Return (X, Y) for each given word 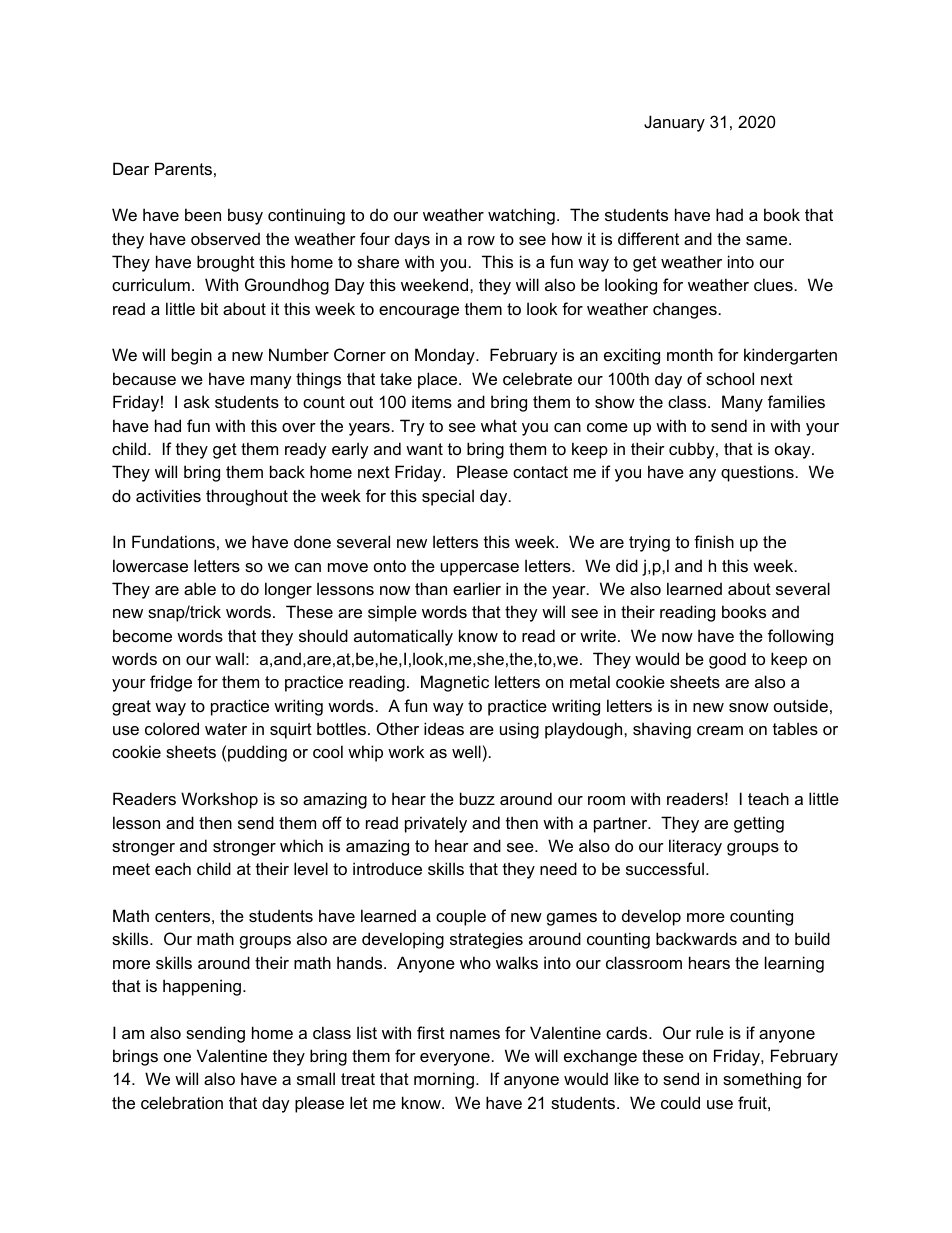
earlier (477, 588)
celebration (182, 1102)
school (730, 378)
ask (197, 401)
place (439, 380)
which (301, 845)
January (674, 123)
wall (229, 658)
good (727, 660)
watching (521, 216)
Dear (131, 168)
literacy (695, 847)
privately (436, 824)
